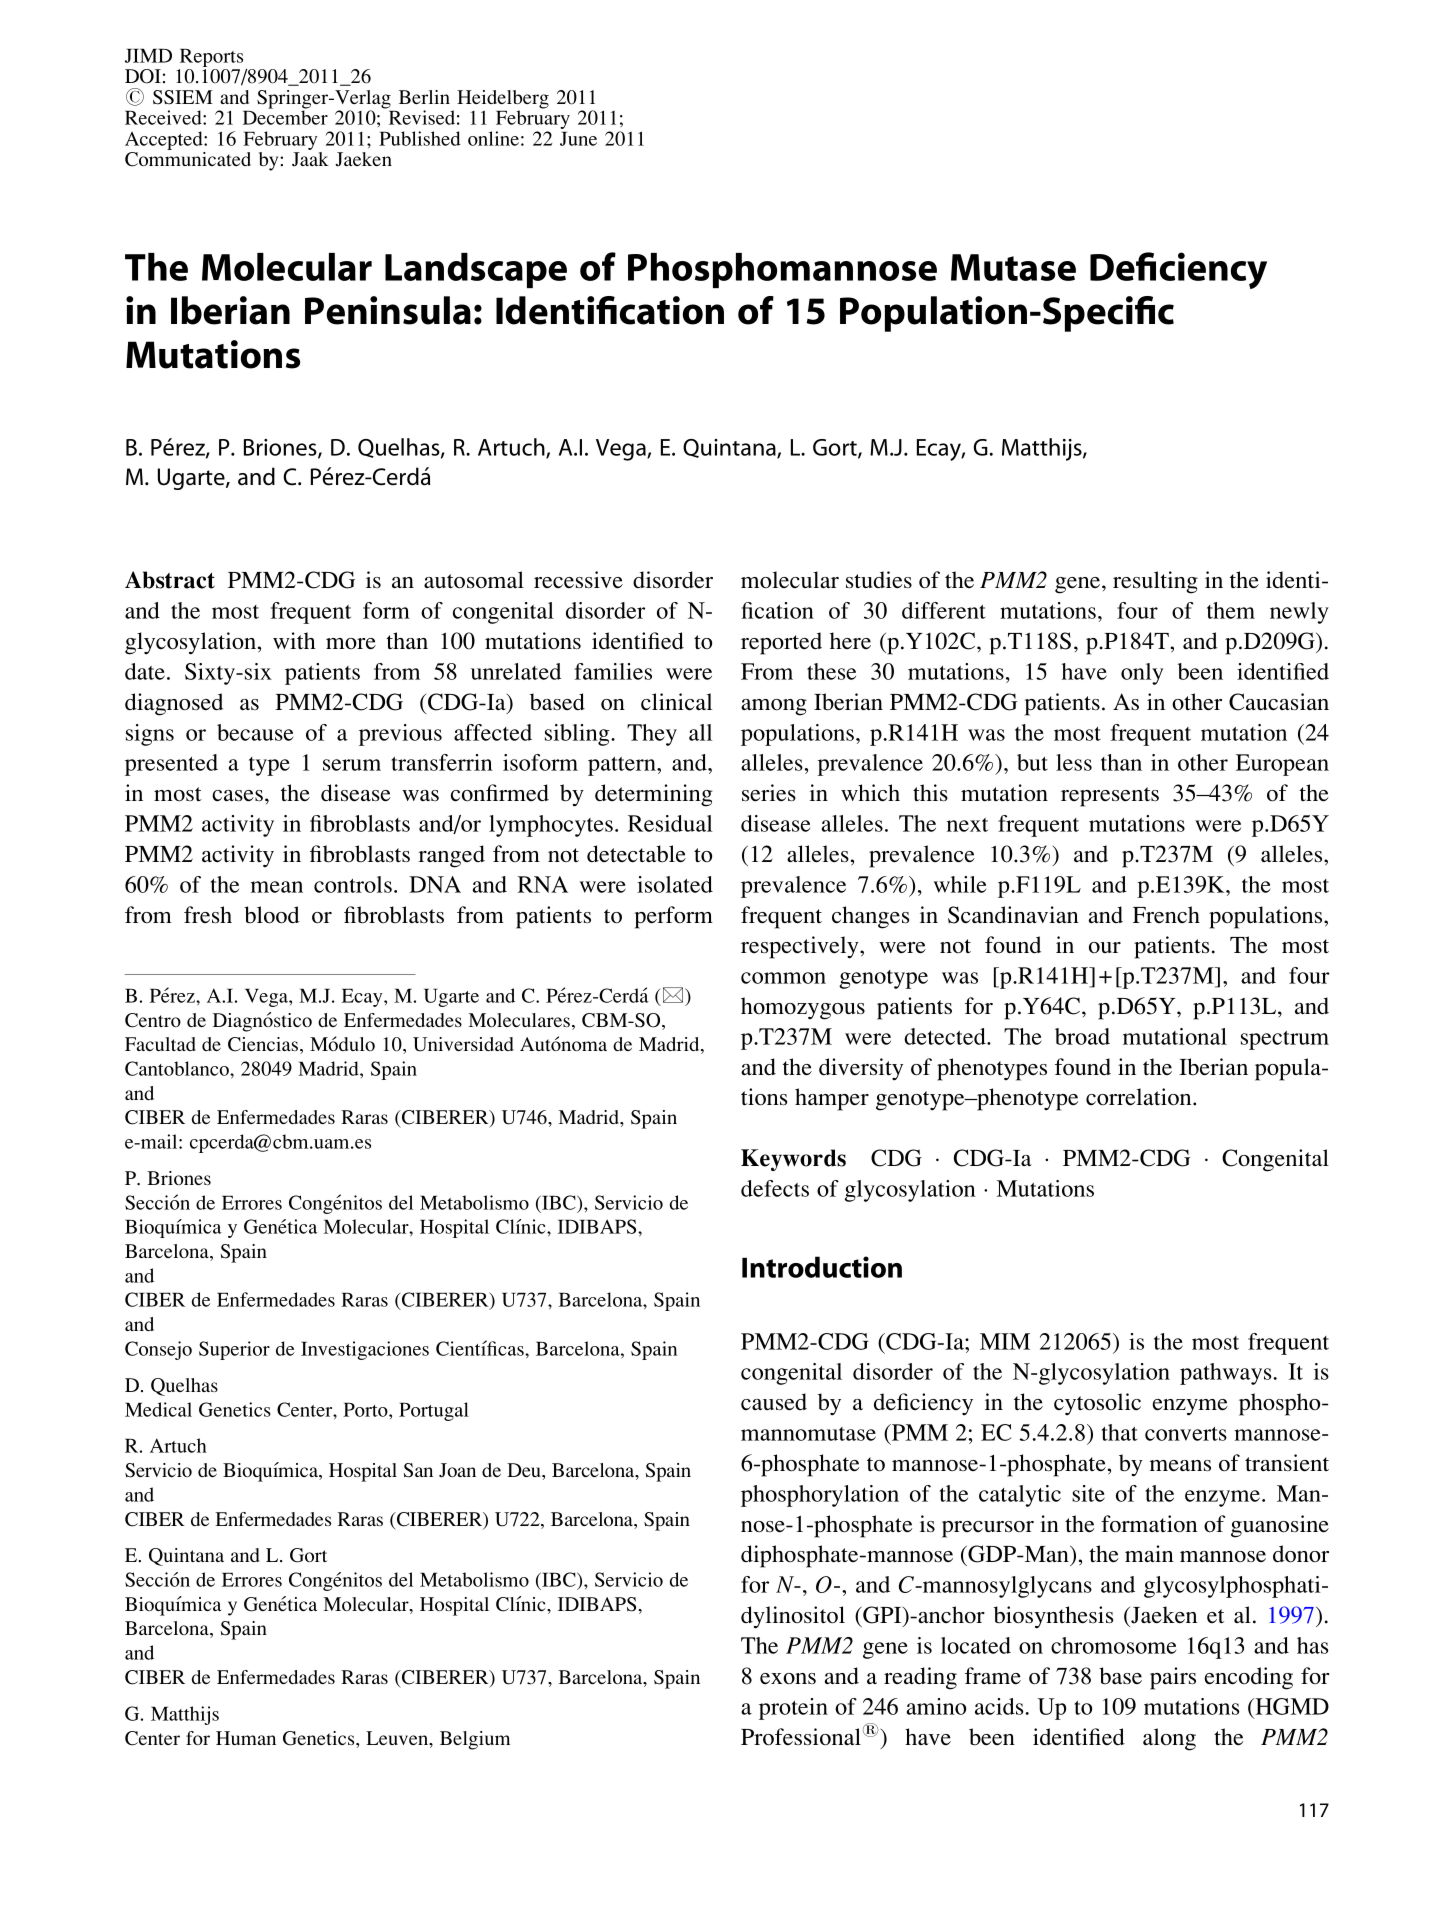  I want to click on them, so click(1231, 610).
